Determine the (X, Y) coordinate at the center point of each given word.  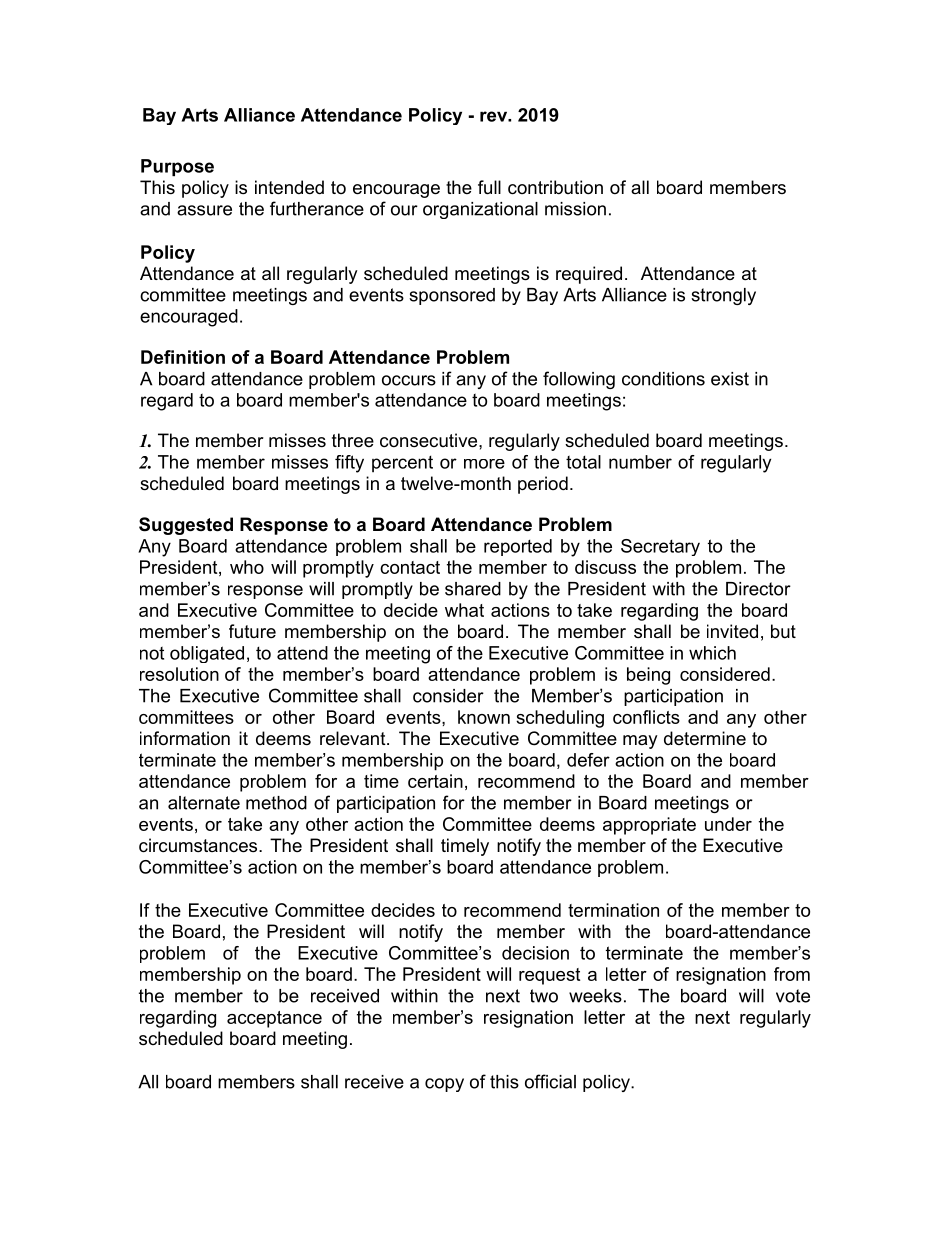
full (489, 187)
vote (793, 996)
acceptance (274, 1019)
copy (444, 1085)
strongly (723, 296)
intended (289, 187)
